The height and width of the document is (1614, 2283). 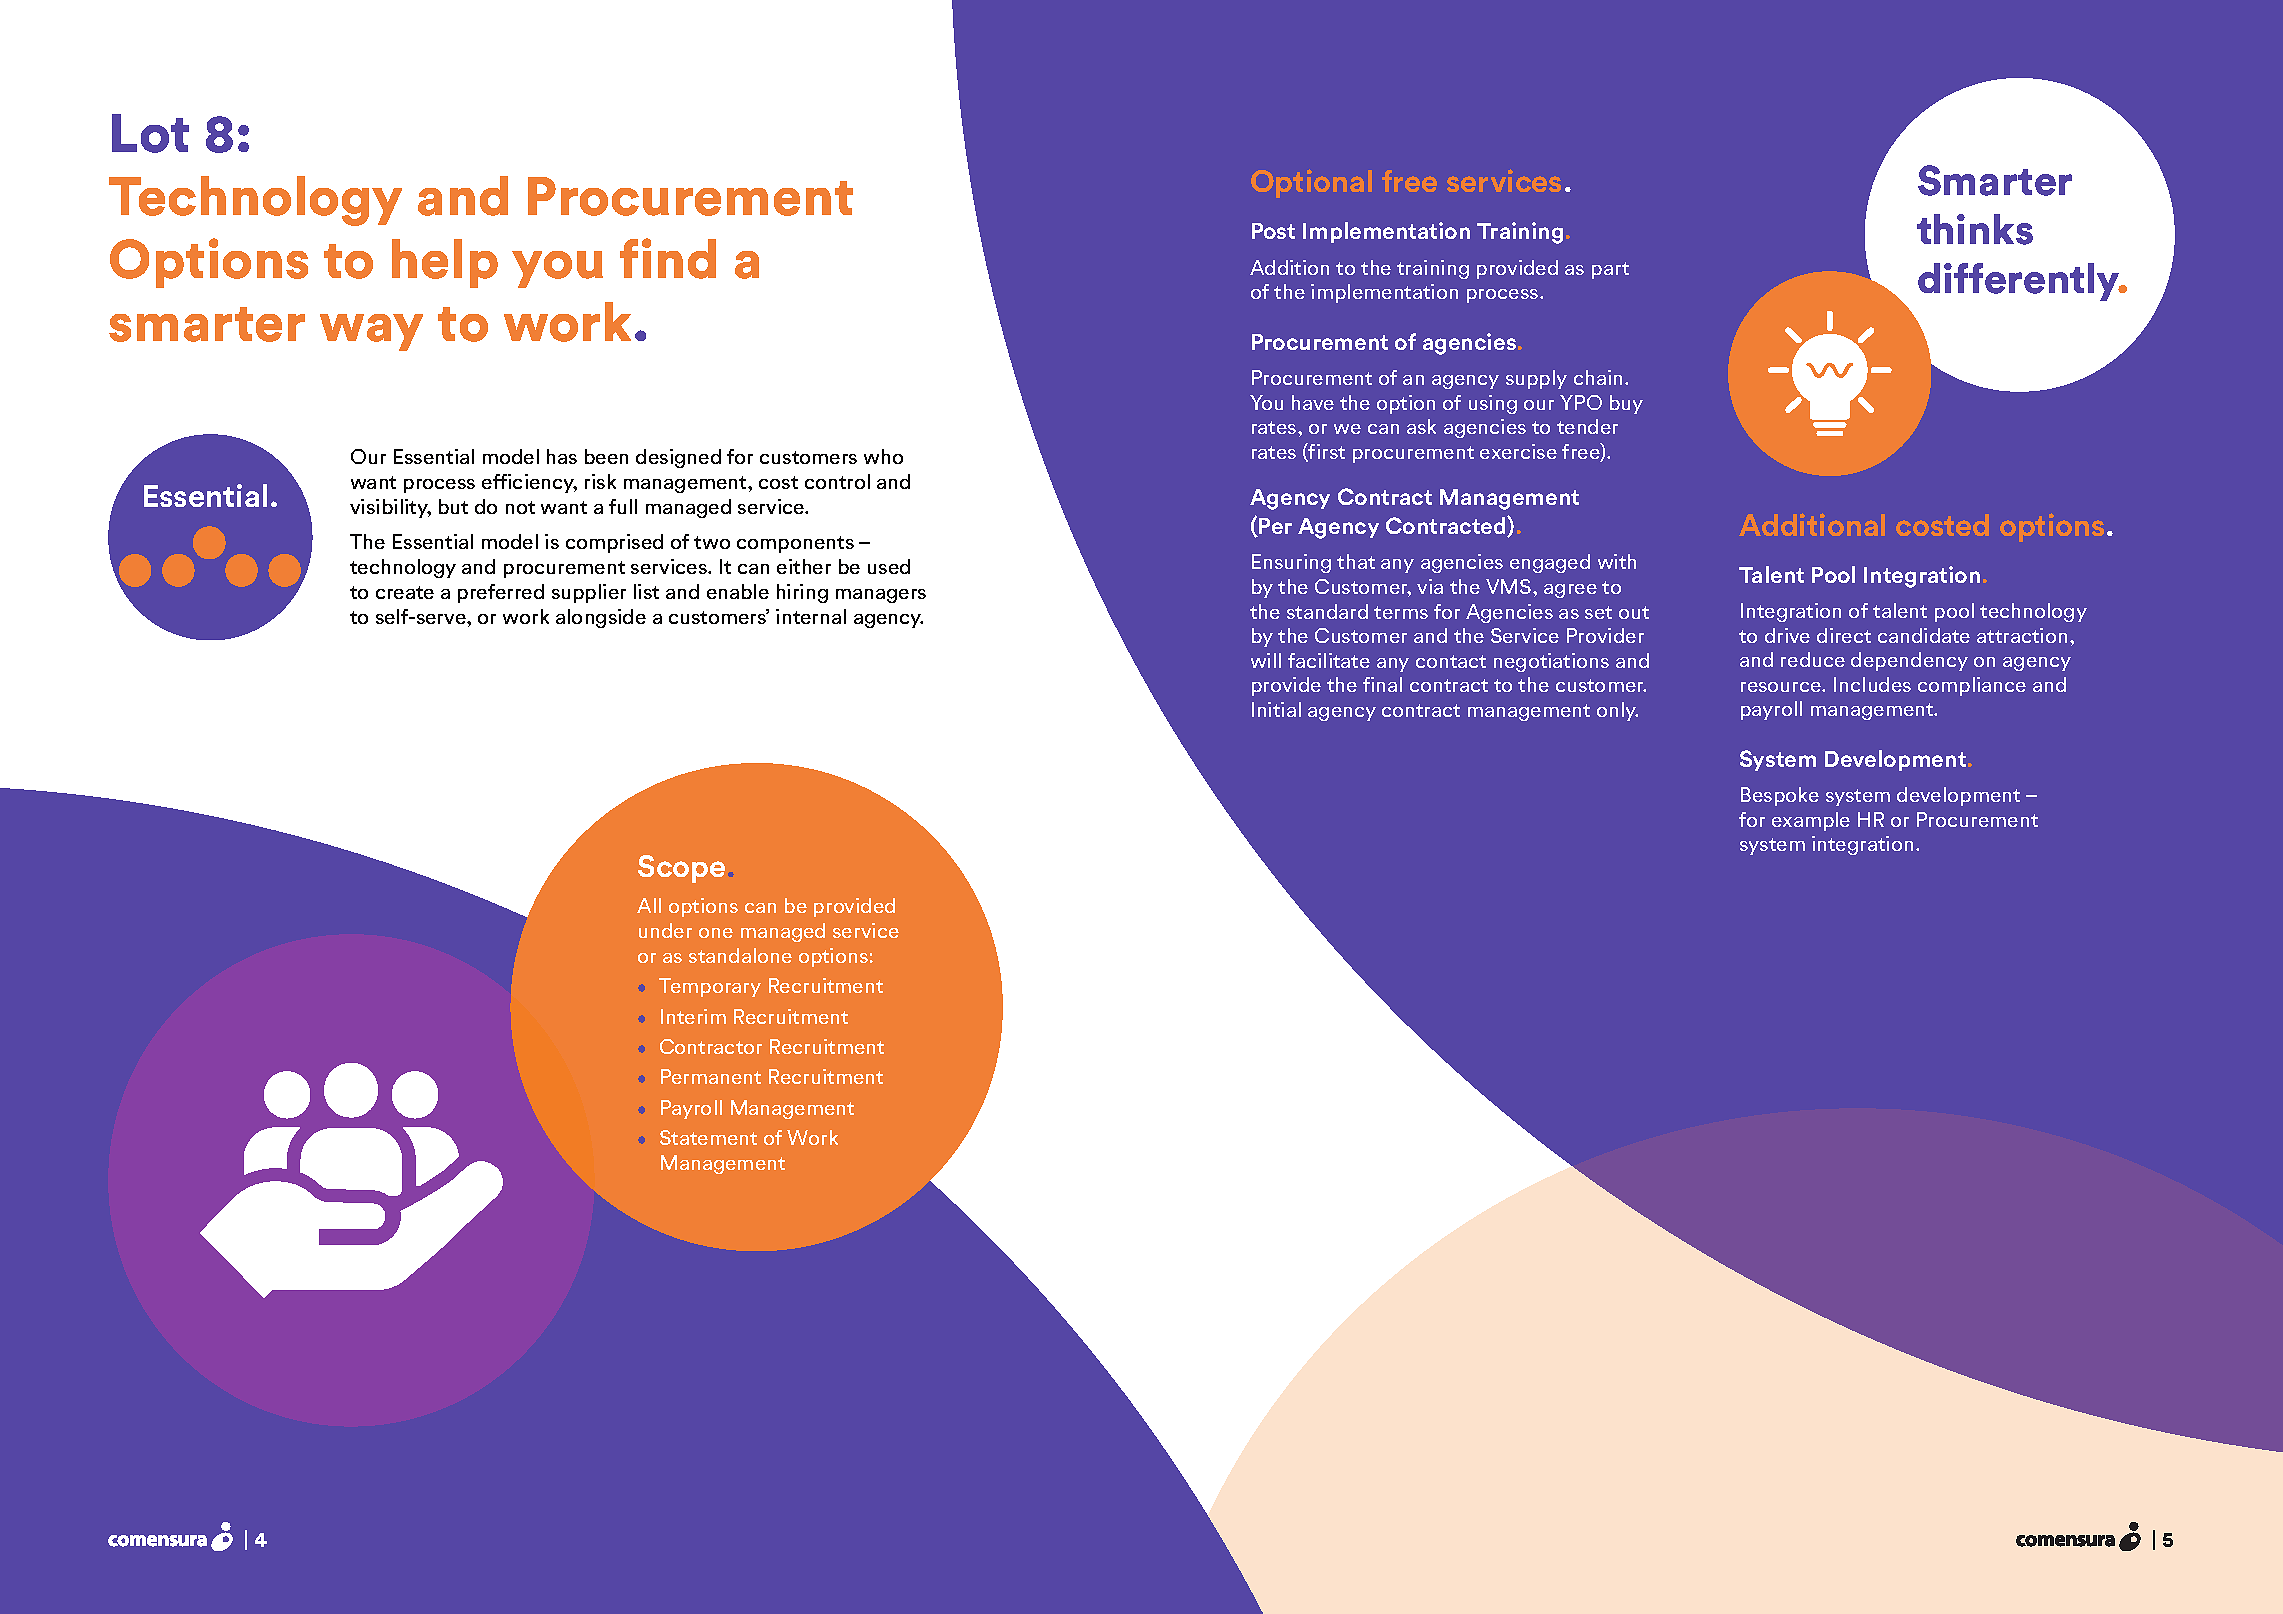 I want to click on with, so click(x=1617, y=561).
